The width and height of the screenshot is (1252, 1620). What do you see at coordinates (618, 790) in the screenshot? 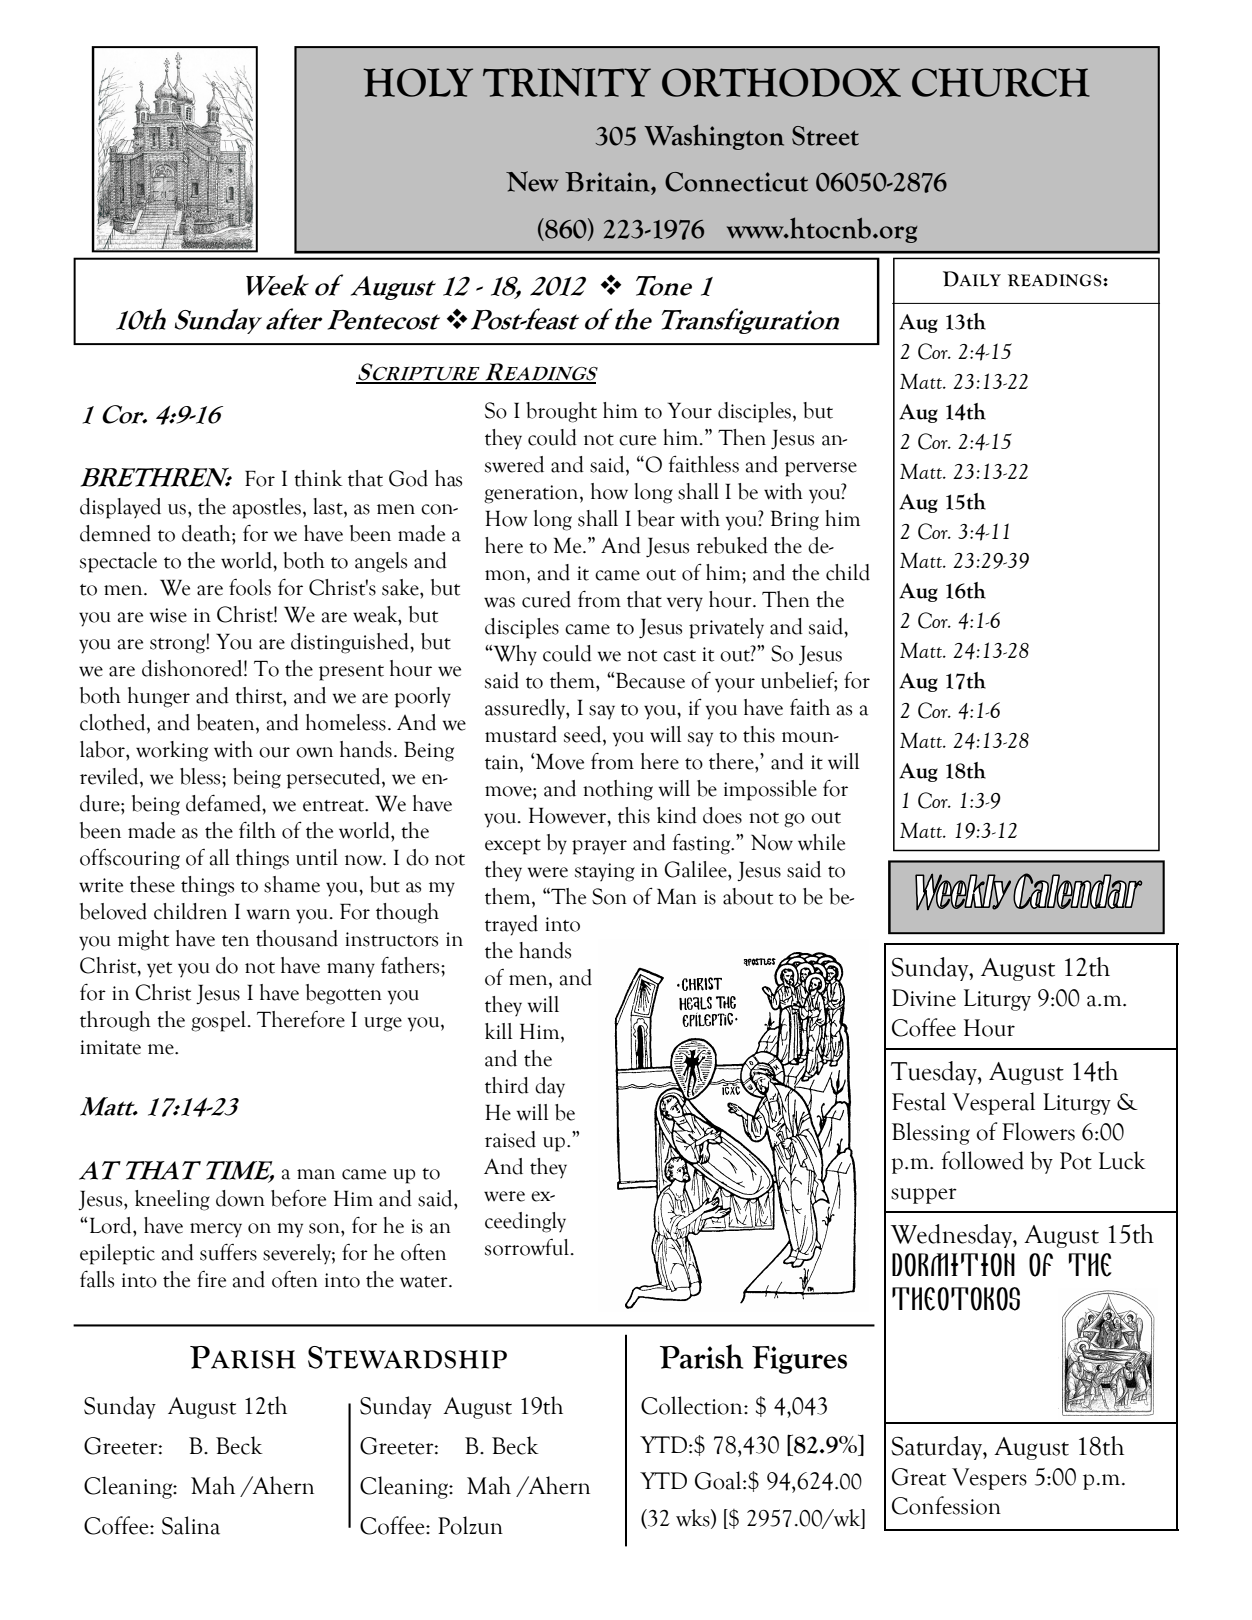
I see `nothing` at bounding box center [618, 790].
